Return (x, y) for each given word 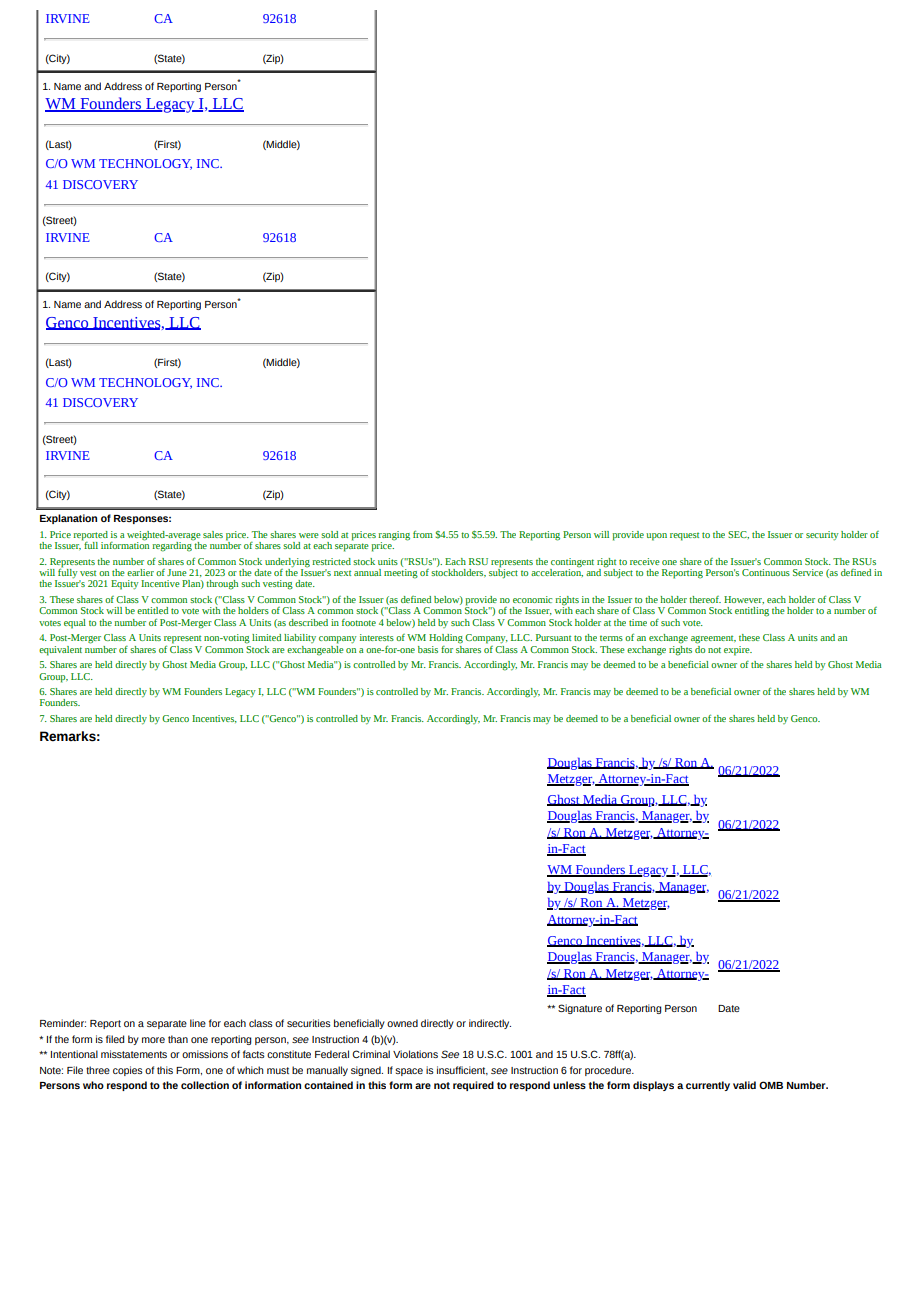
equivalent (60, 651)
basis (428, 649)
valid (744, 1085)
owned (402, 1023)
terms (611, 638)
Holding (446, 639)
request (684, 536)
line (198, 1023)
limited (266, 637)
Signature (580, 1009)
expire (738, 651)
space (409, 1072)
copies (128, 1071)
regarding (173, 545)
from (423, 534)
